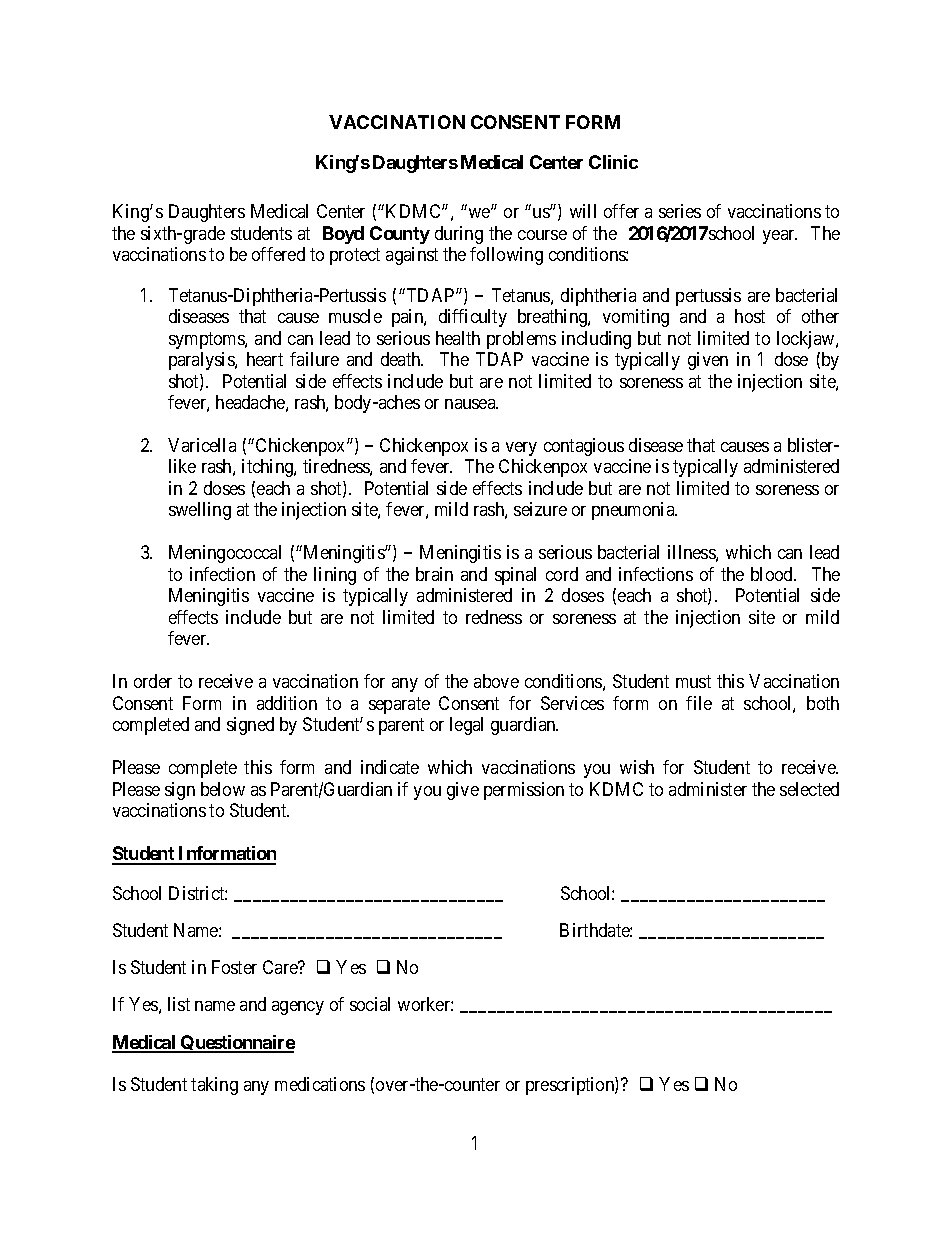 The height and width of the screenshot is (1233, 952). Describe the element at coordinates (680, 211) in the screenshot. I see `series` at that location.
